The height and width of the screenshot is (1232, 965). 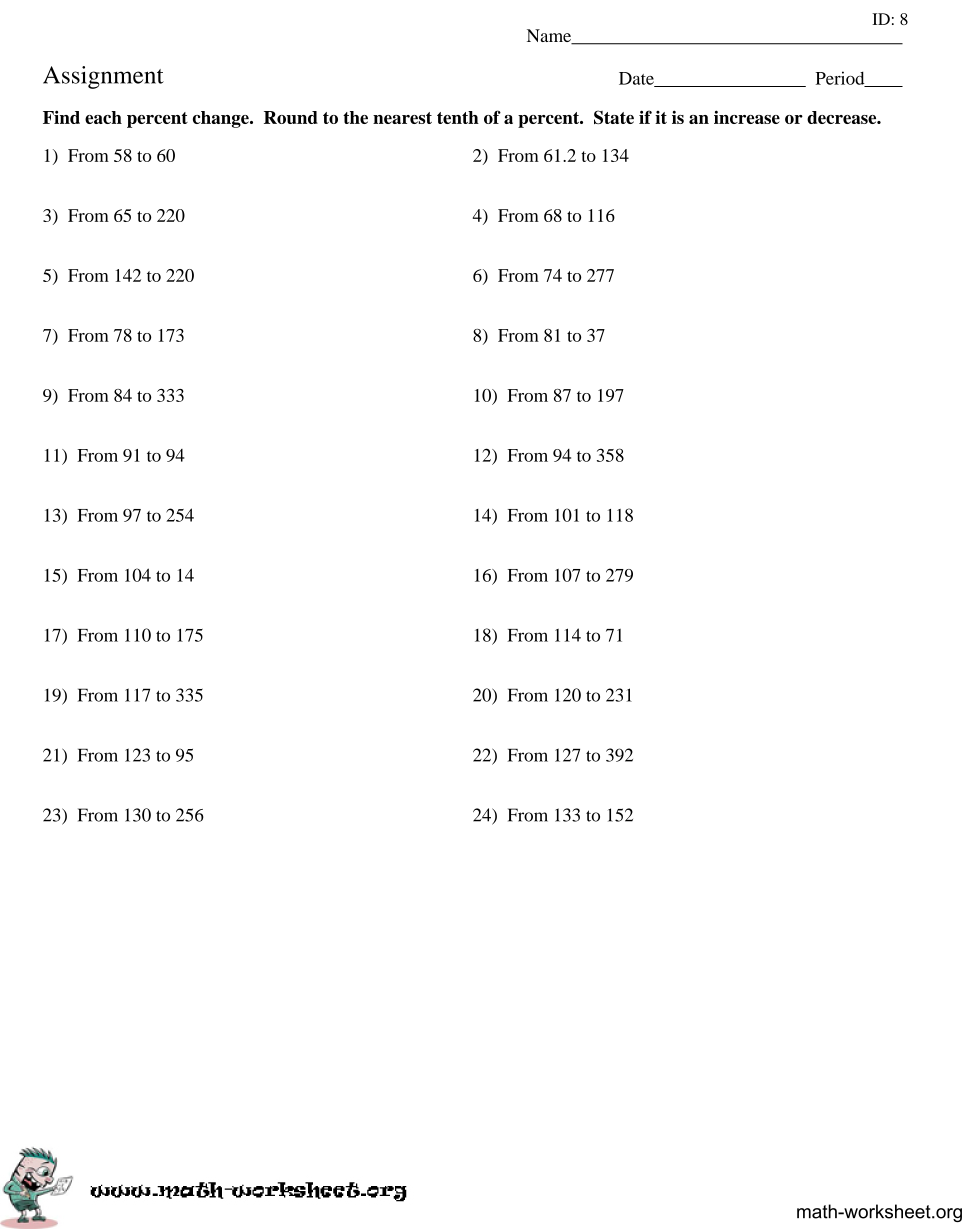 What do you see at coordinates (103, 77) in the screenshot?
I see `Assignment` at bounding box center [103, 77].
